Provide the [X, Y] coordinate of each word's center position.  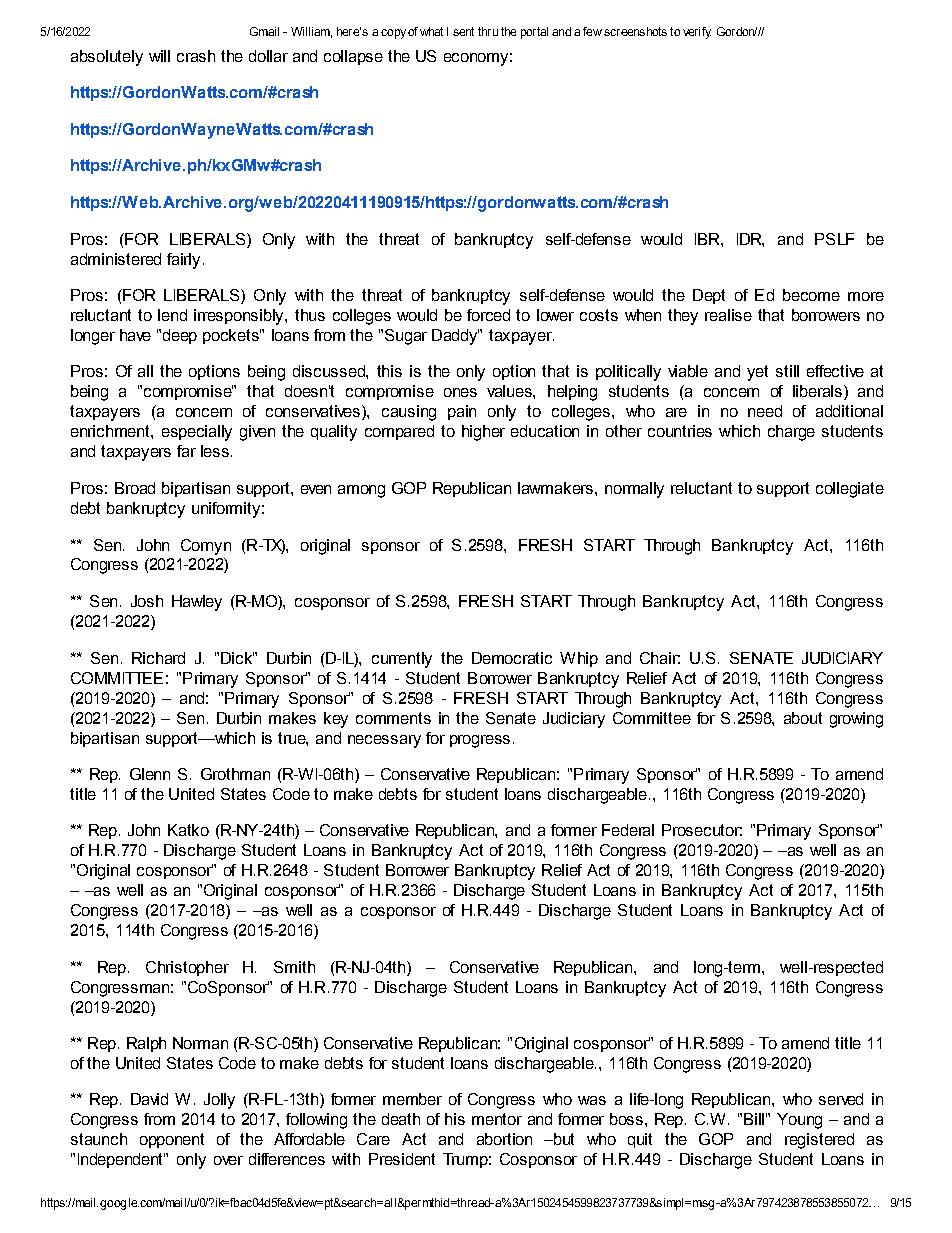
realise [728, 315]
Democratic [512, 658]
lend [172, 315]
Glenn [150, 774]
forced [488, 315]
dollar [268, 56]
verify [697, 33]
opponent [172, 1140]
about [803, 718]
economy [476, 59]
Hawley [197, 603]
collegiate [850, 490]
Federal [628, 830]
